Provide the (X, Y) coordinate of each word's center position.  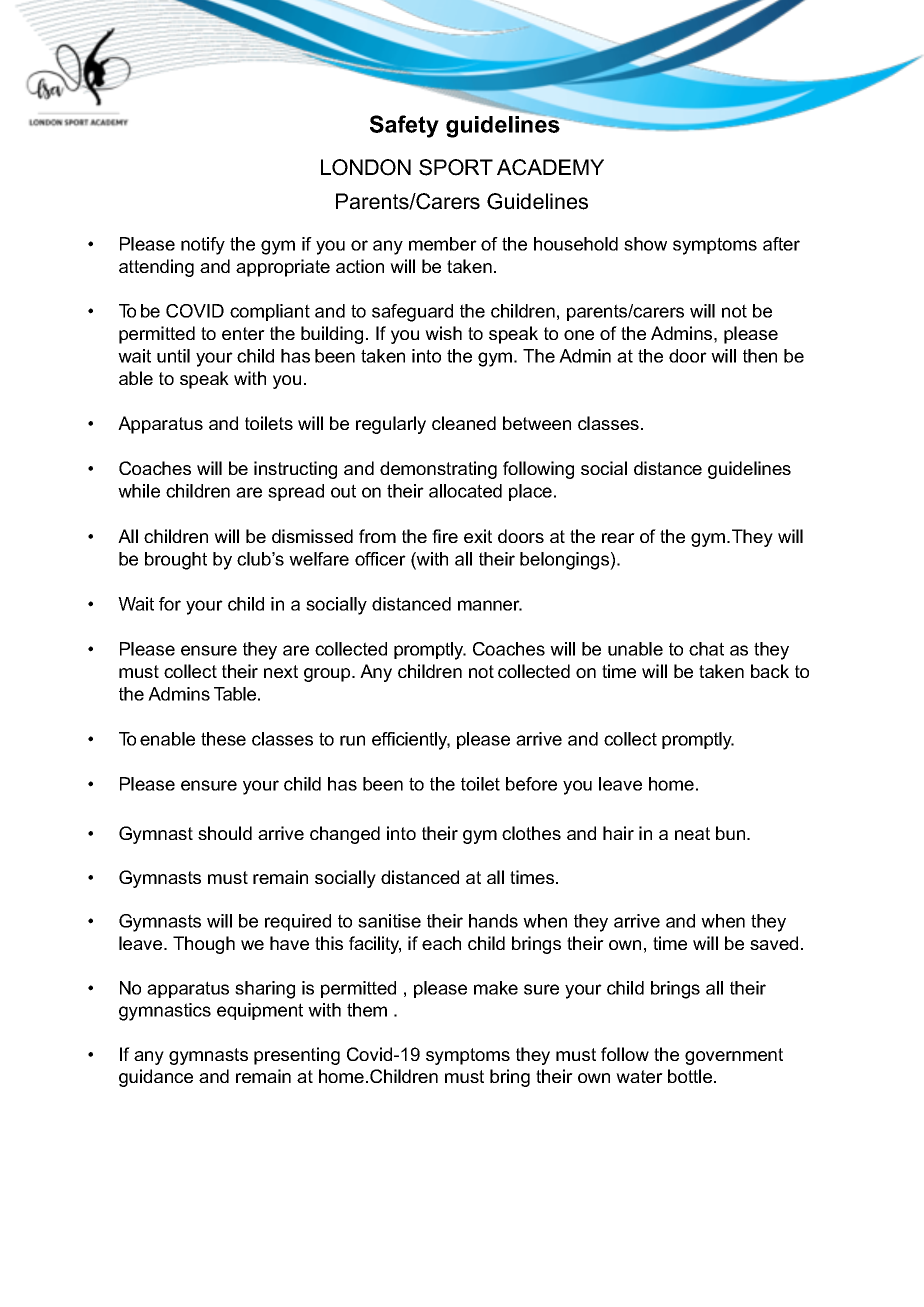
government (734, 1056)
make (496, 988)
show (645, 244)
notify (203, 246)
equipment (260, 1011)
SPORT (456, 167)
